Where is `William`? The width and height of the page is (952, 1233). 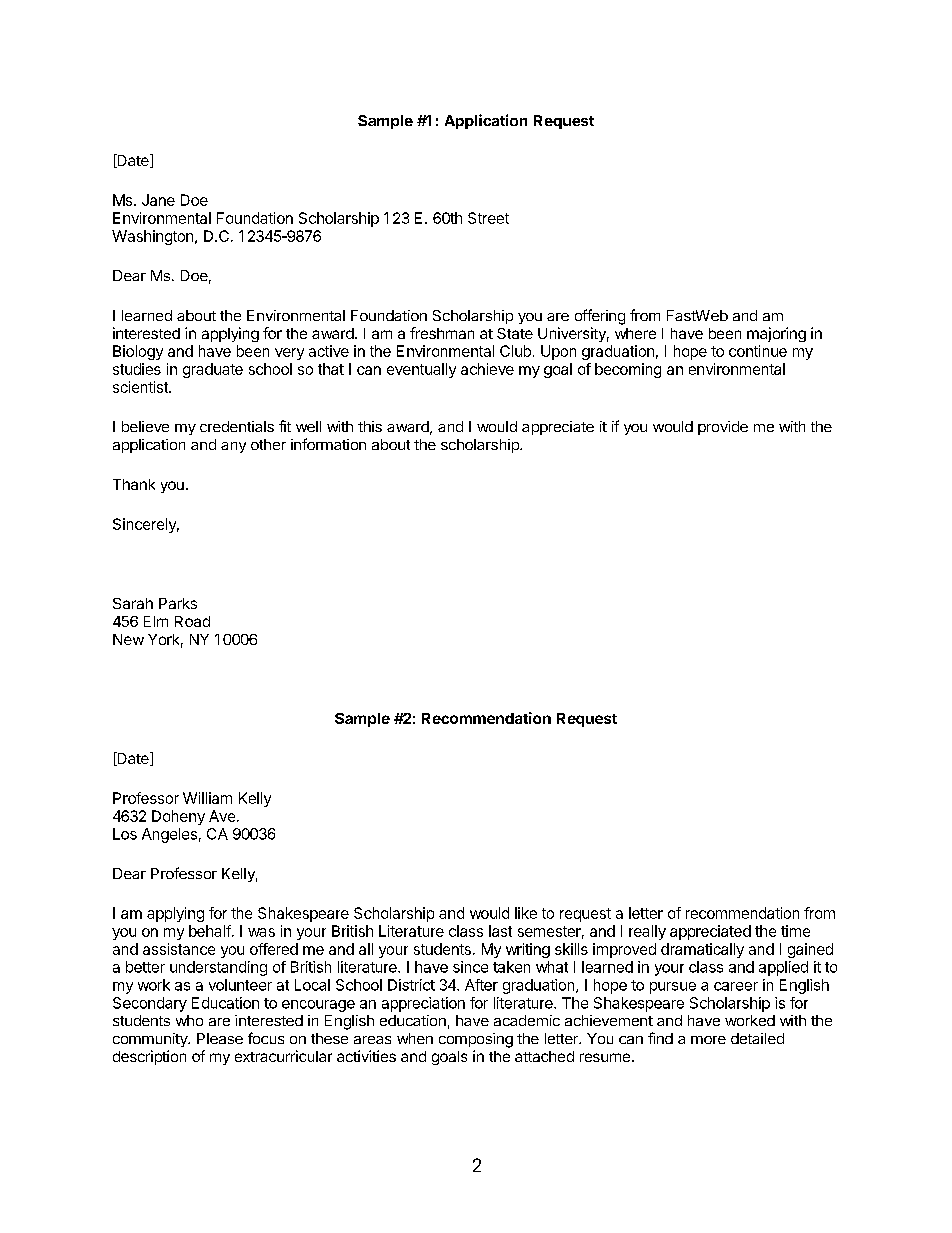
William is located at coordinates (207, 798).
